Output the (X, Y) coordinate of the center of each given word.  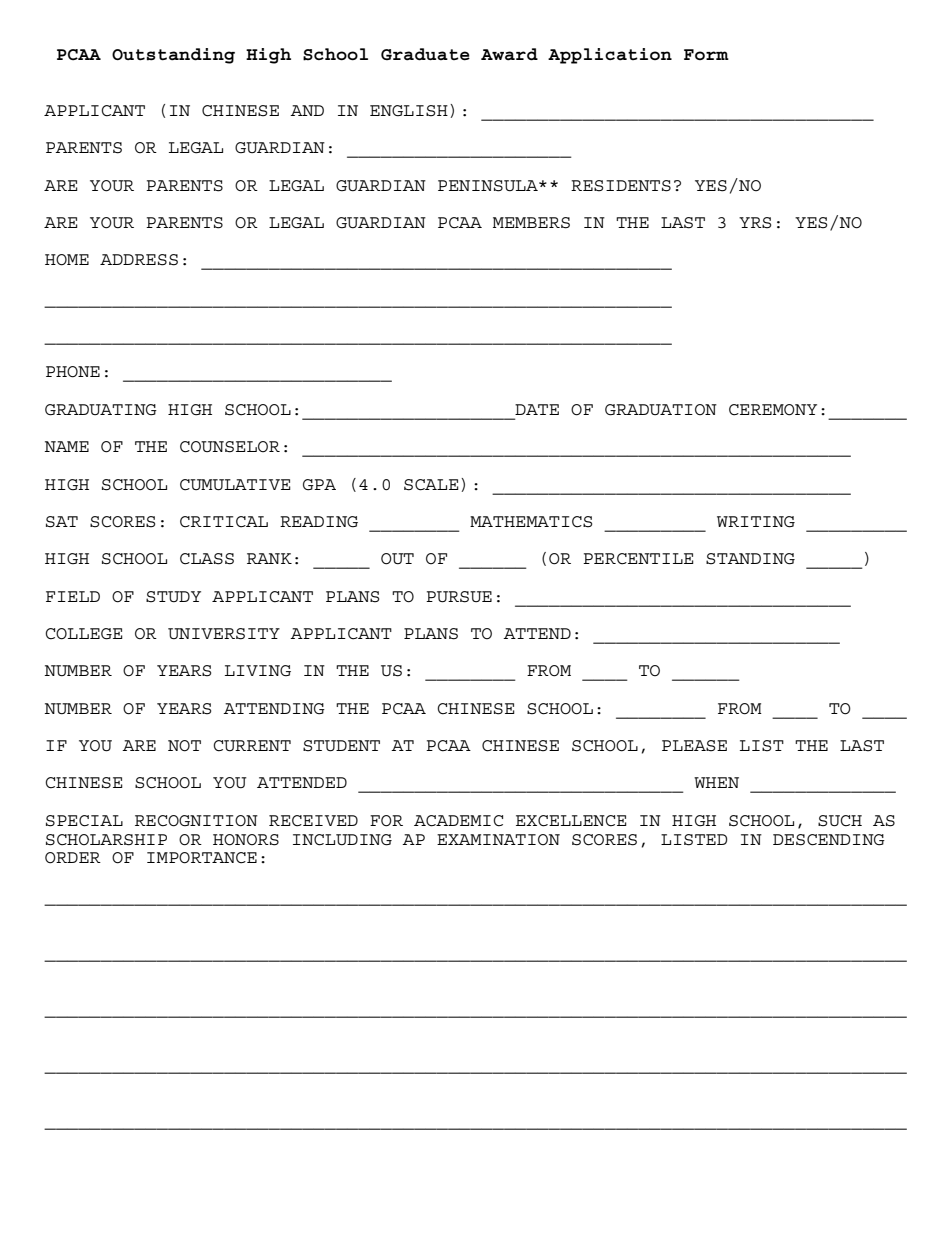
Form (706, 54)
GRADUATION (661, 410)
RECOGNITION (196, 821)
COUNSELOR (230, 447)
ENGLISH (409, 111)
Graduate (425, 54)
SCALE (431, 485)
